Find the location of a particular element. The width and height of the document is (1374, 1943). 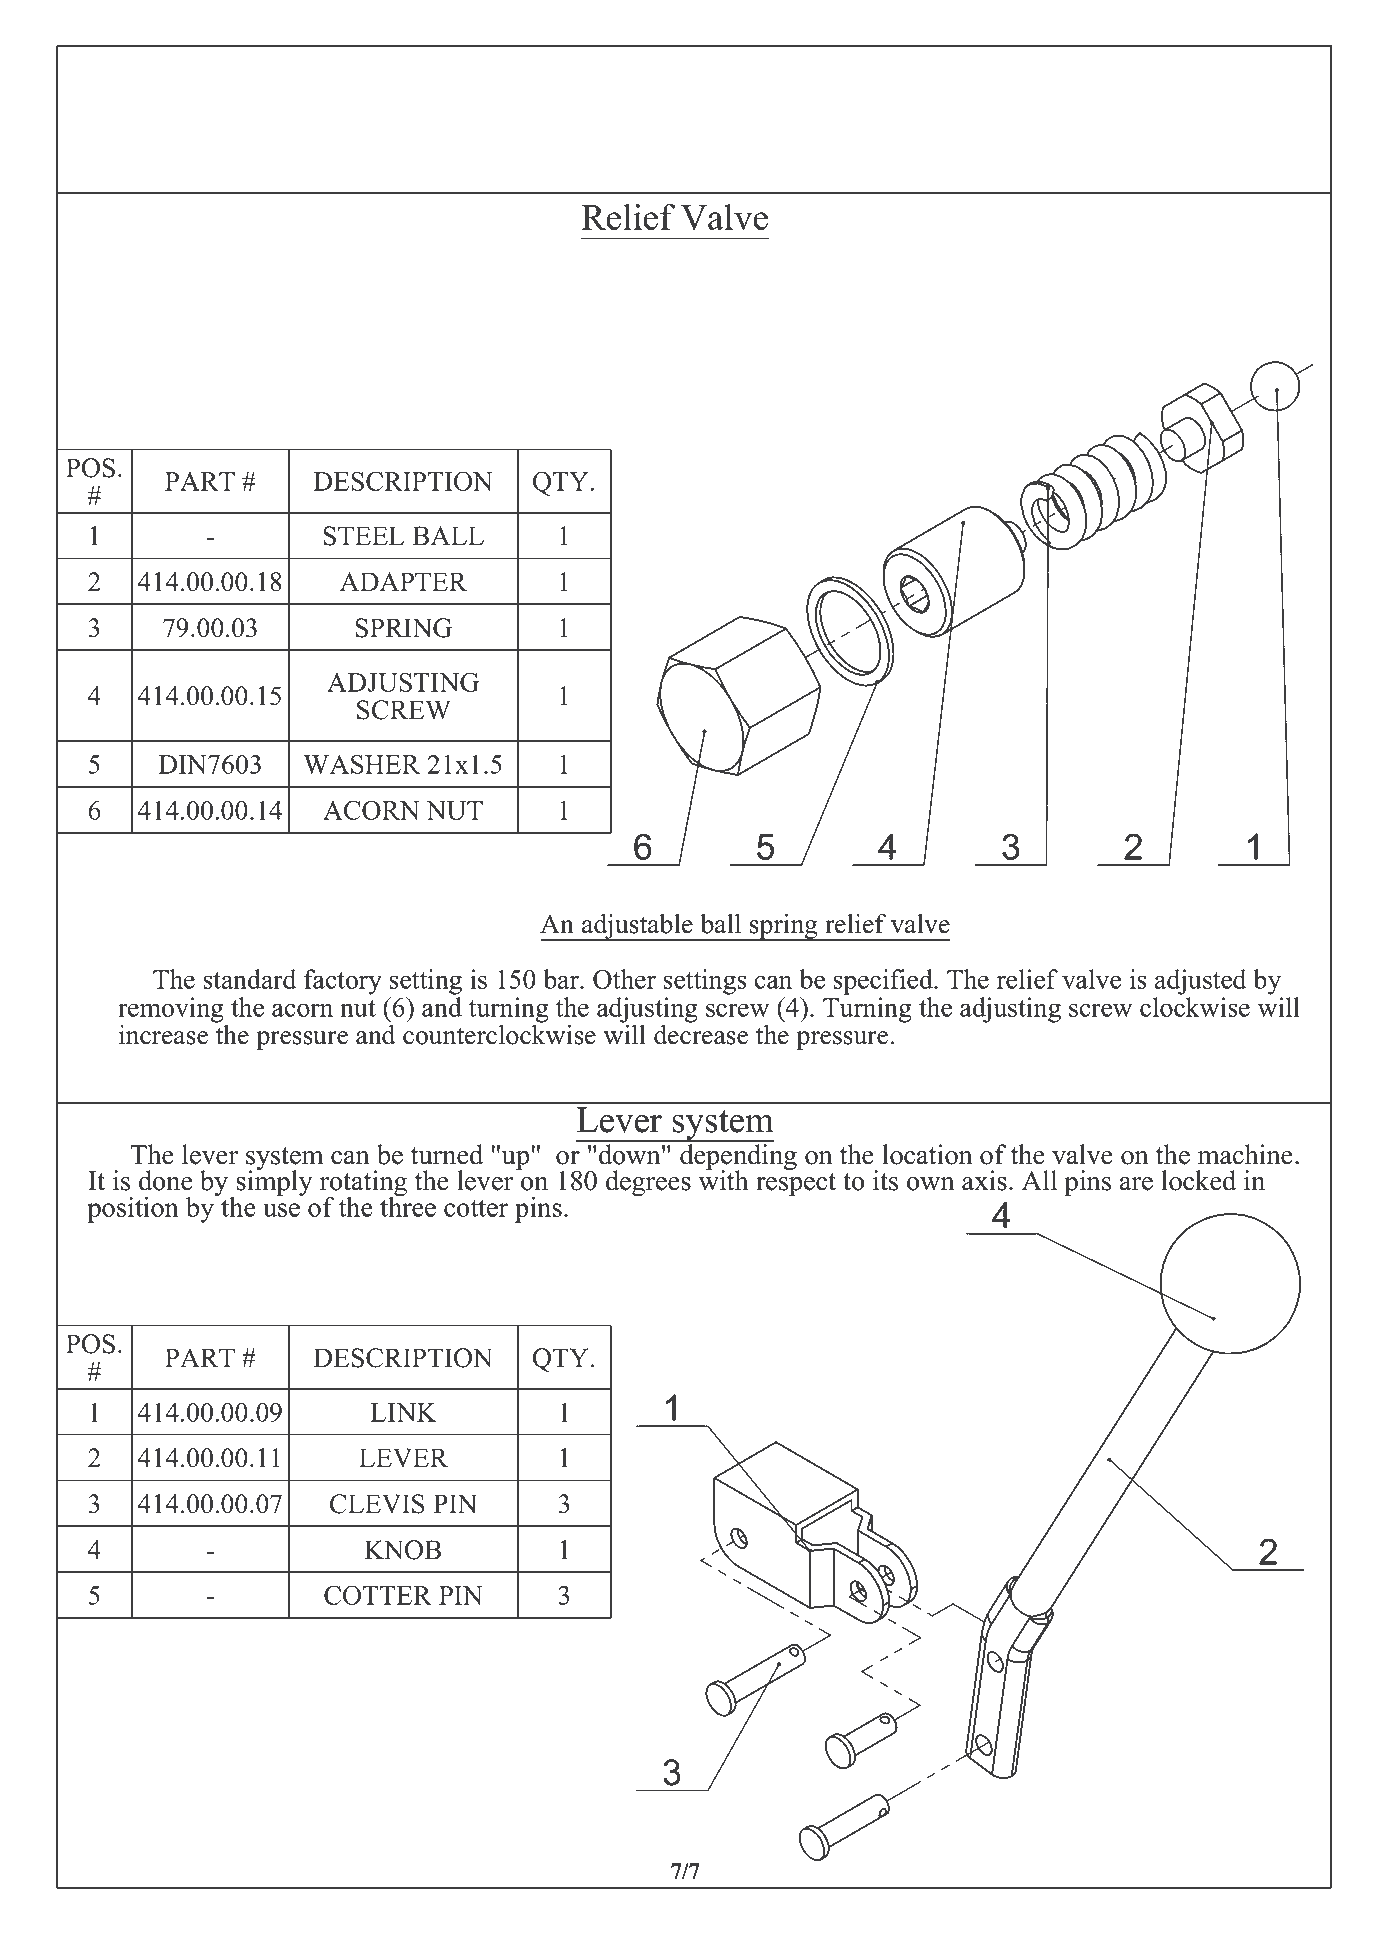

decrease is located at coordinates (701, 1033).
